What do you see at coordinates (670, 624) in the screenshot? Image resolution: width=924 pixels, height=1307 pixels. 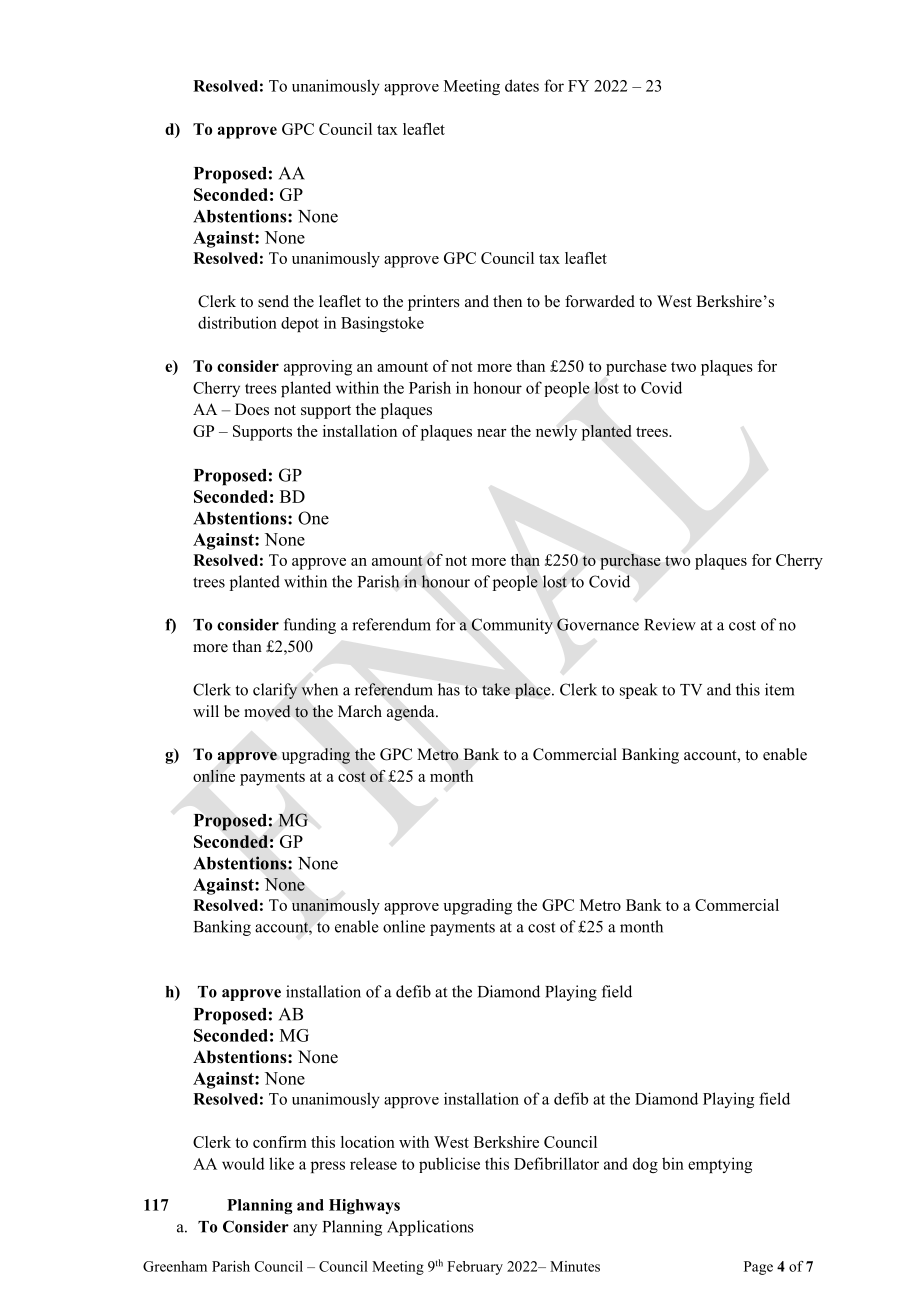 I see `Review` at bounding box center [670, 624].
